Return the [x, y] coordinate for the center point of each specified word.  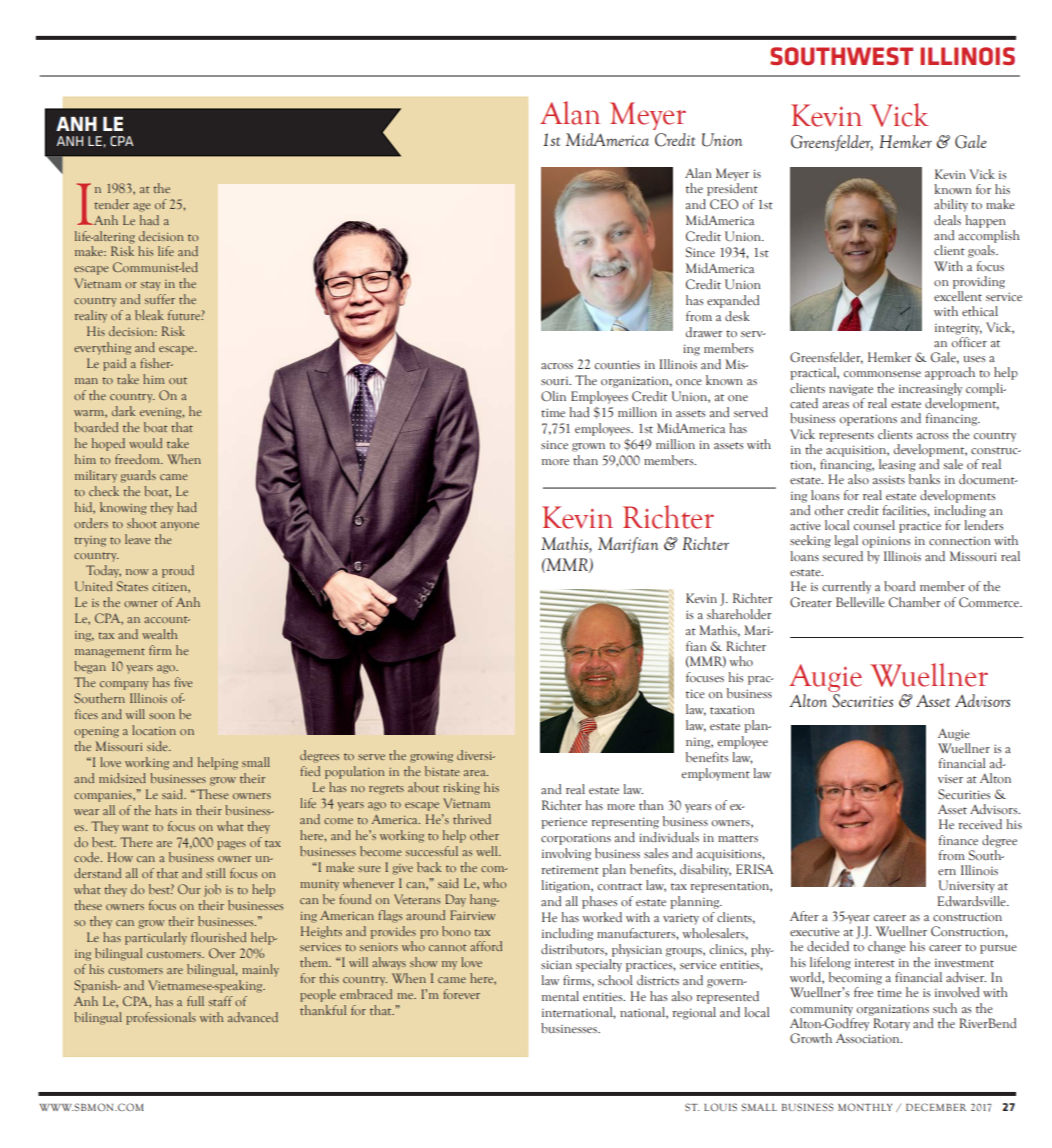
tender [111, 204]
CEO [724, 204]
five [183, 682]
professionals [161, 1018]
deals [947, 220]
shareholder [739, 614]
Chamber [915, 602]
